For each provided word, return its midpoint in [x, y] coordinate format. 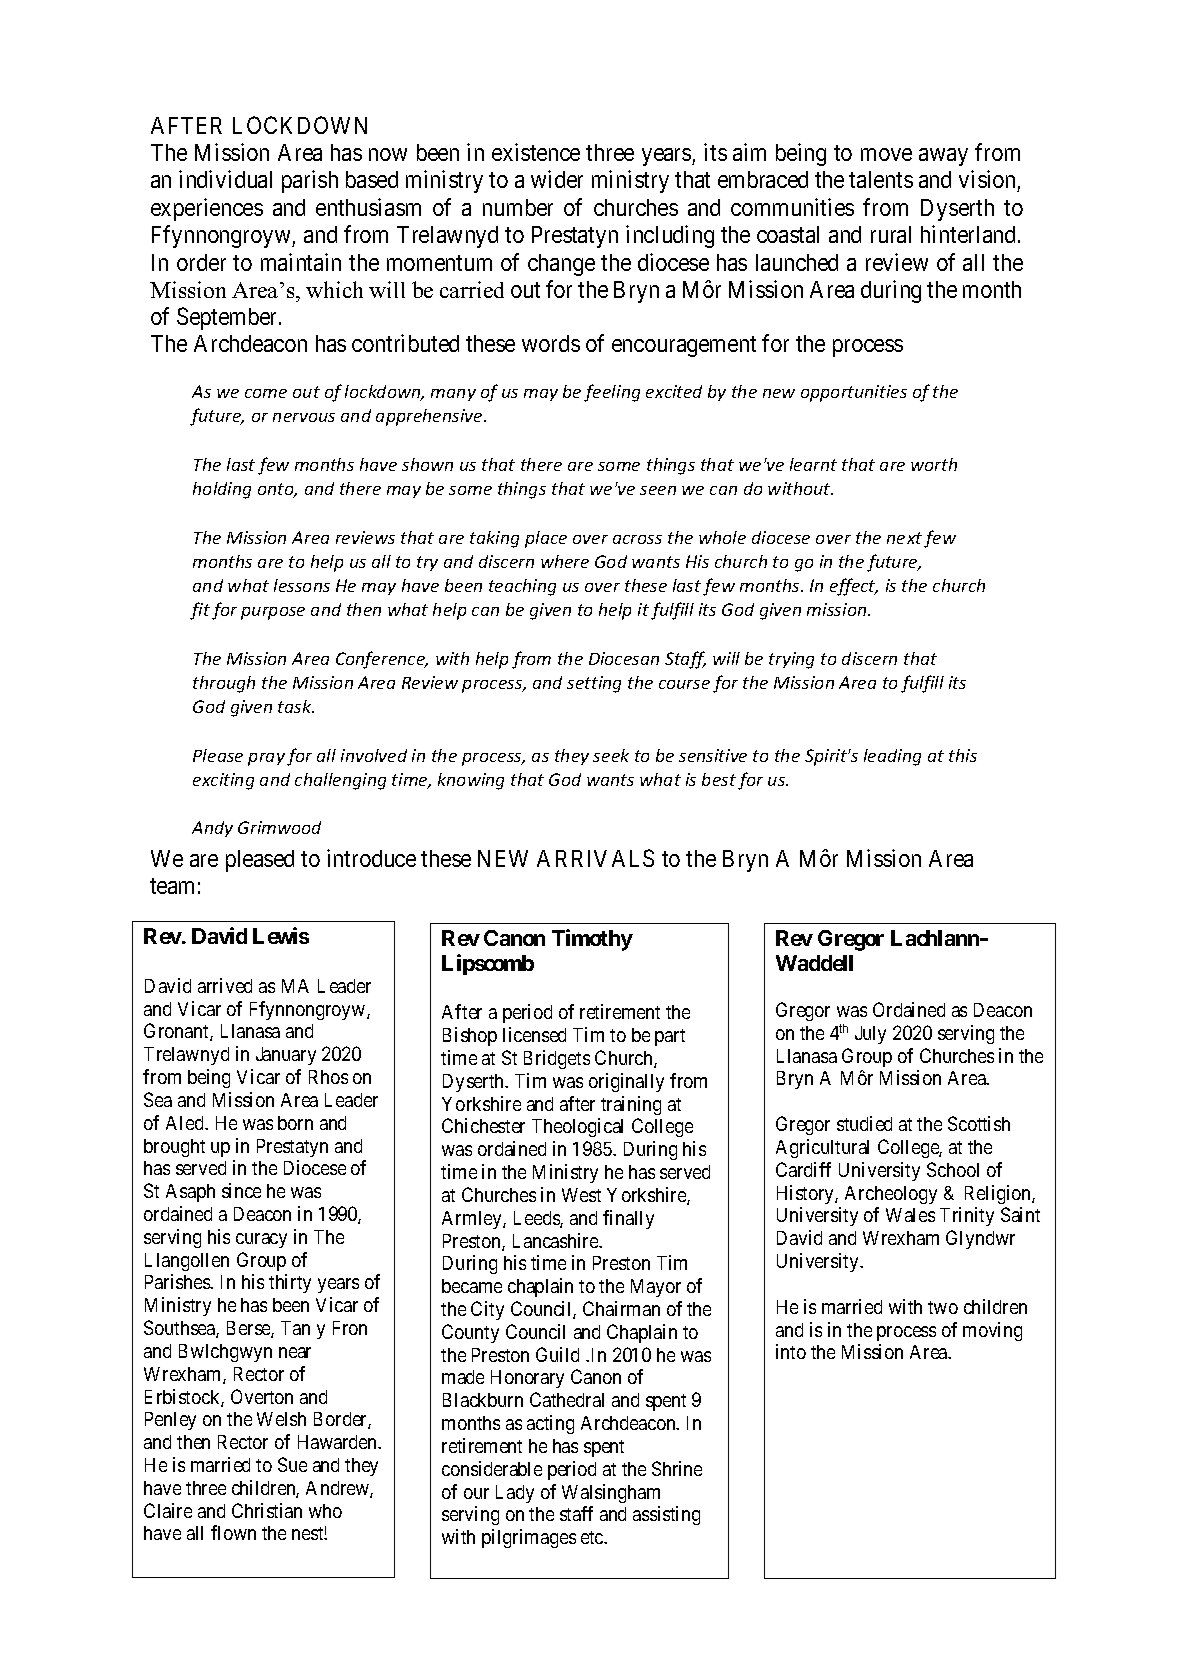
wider [557, 179]
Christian [267, 1510]
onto [277, 490]
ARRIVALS [595, 858]
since [241, 1190]
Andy [212, 829]
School [953, 1169]
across [637, 539]
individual [225, 179]
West [581, 1195]
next [904, 538]
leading [892, 757]
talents [881, 179]
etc [593, 1537]
